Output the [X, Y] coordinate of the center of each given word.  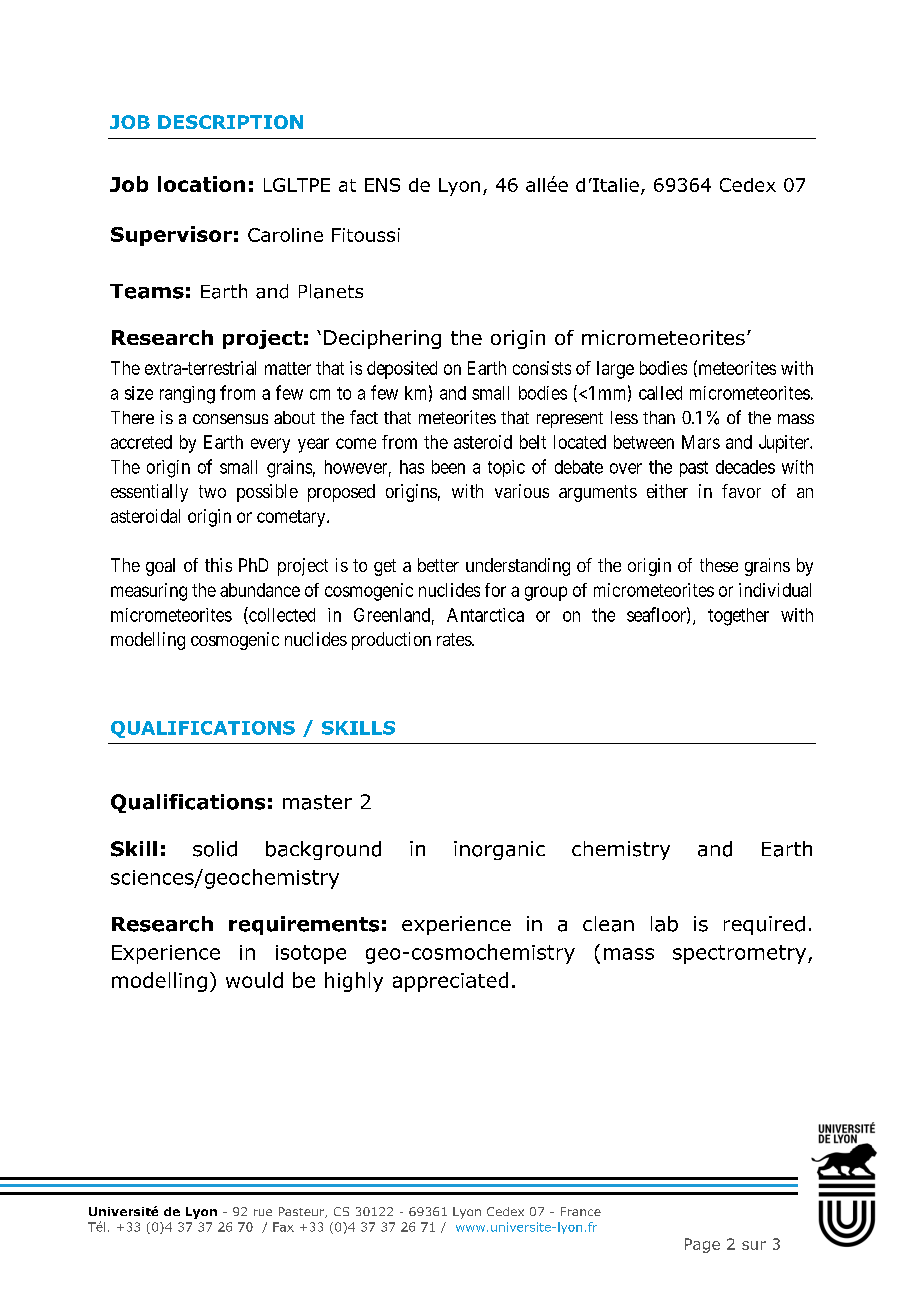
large [615, 370]
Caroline [285, 235]
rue [263, 1212]
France [581, 1211]
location [201, 184]
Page [702, 1245]
